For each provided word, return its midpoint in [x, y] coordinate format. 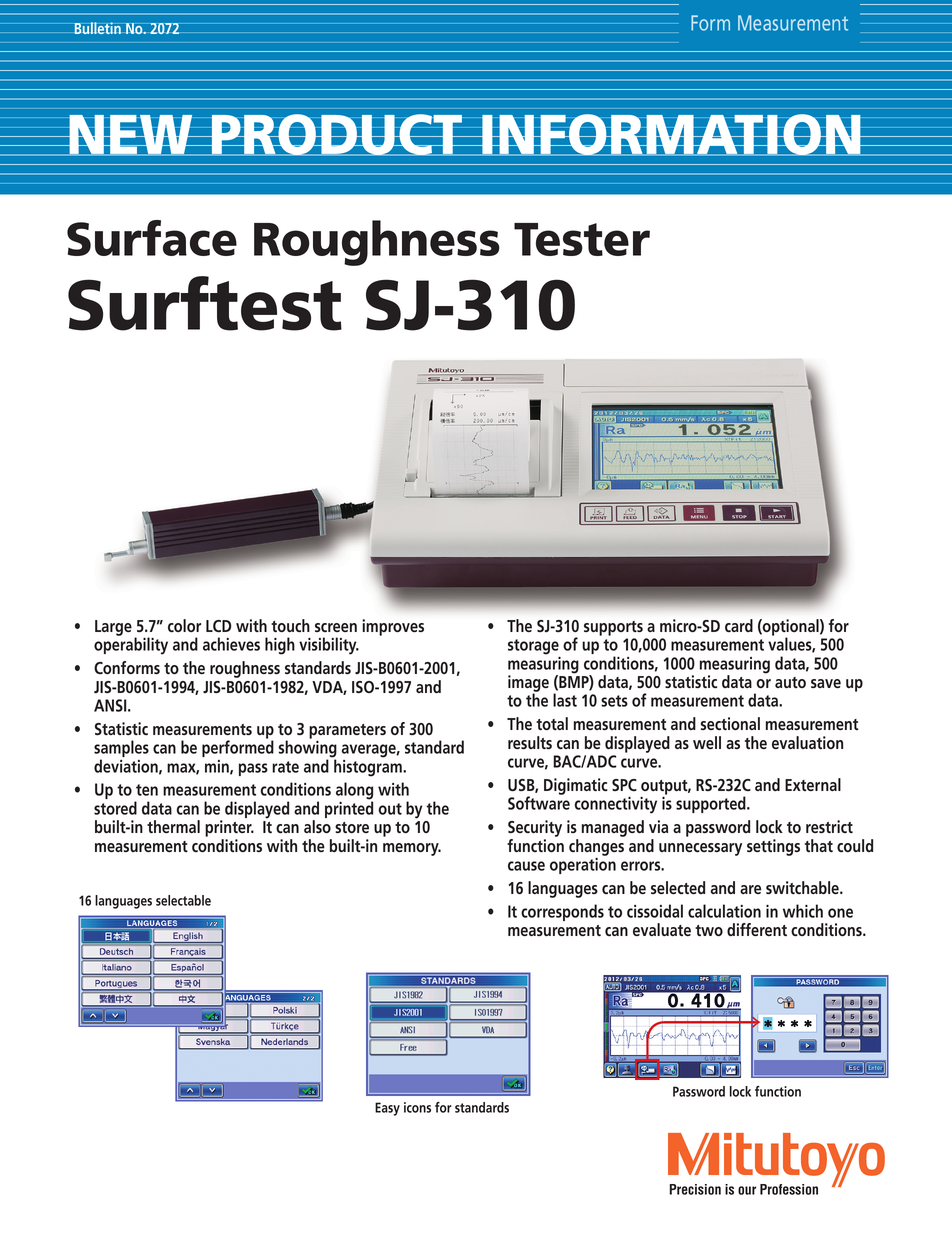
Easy [387, 1109]
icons [417, 1107]
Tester [582, 239]
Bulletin [97, 28]
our [747, 1190]
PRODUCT [336, 135]
